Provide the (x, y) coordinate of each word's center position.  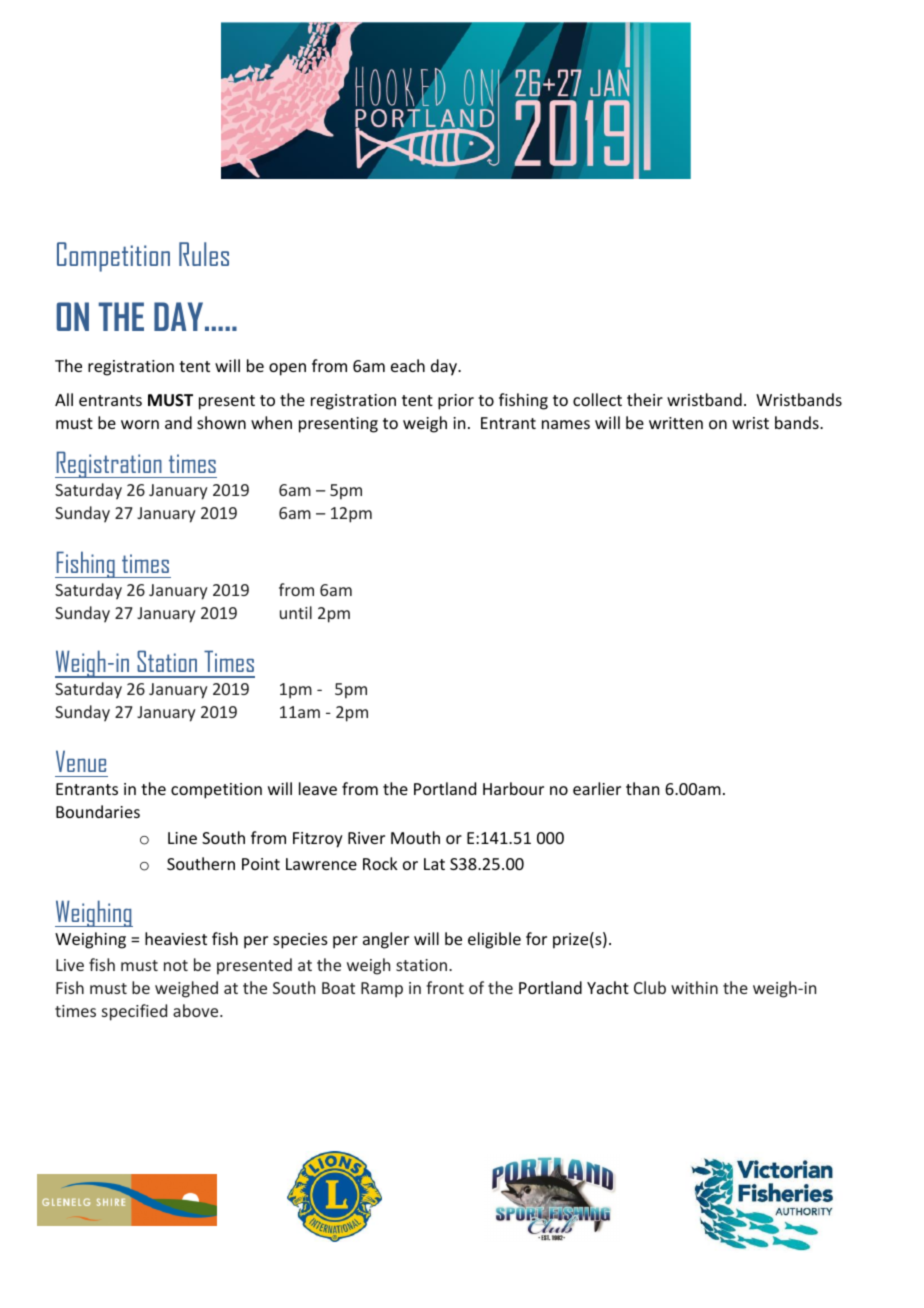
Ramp (382, 990)
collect (597, 399)
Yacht (608, 987)
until (296, 612)
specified (134, 1012)
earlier (597, 788)
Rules (204, 254)
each (408, 365)
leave (318, 788)
